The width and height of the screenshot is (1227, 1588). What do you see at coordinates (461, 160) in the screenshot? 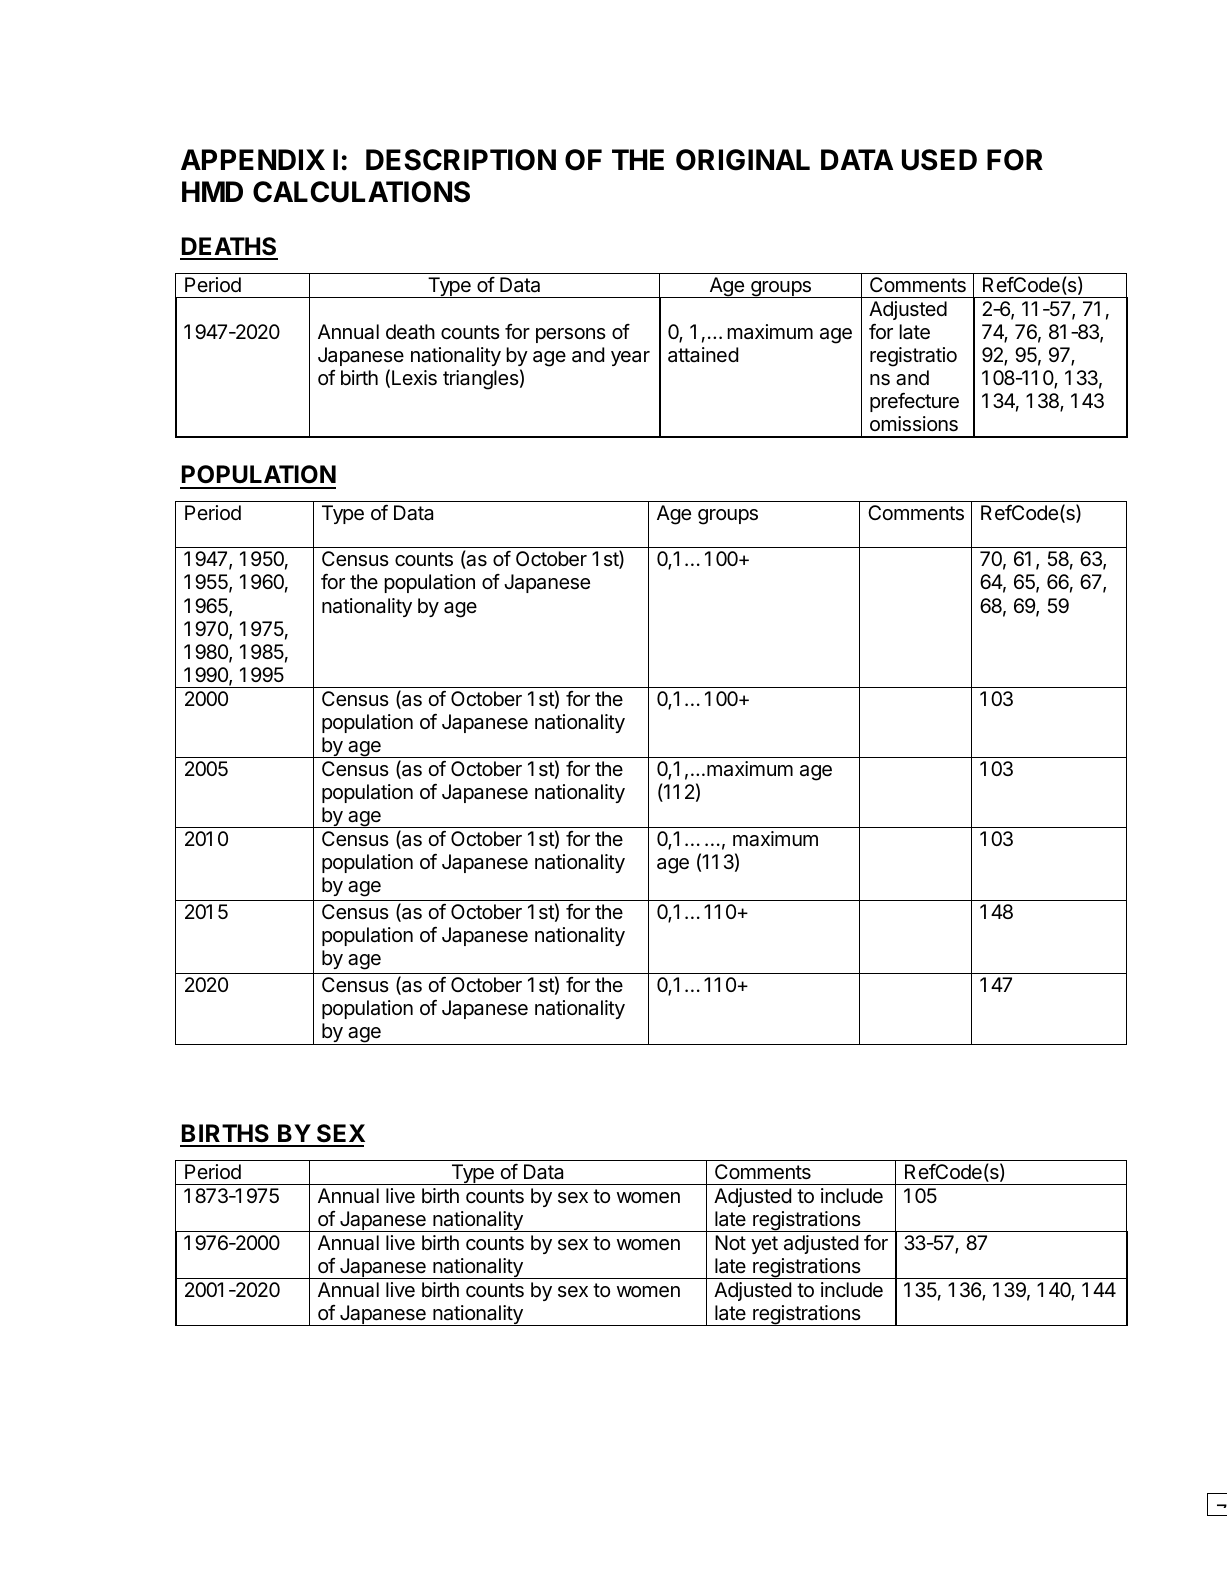
I see `DESCRIPTION` at bounding box center [461, 160].
